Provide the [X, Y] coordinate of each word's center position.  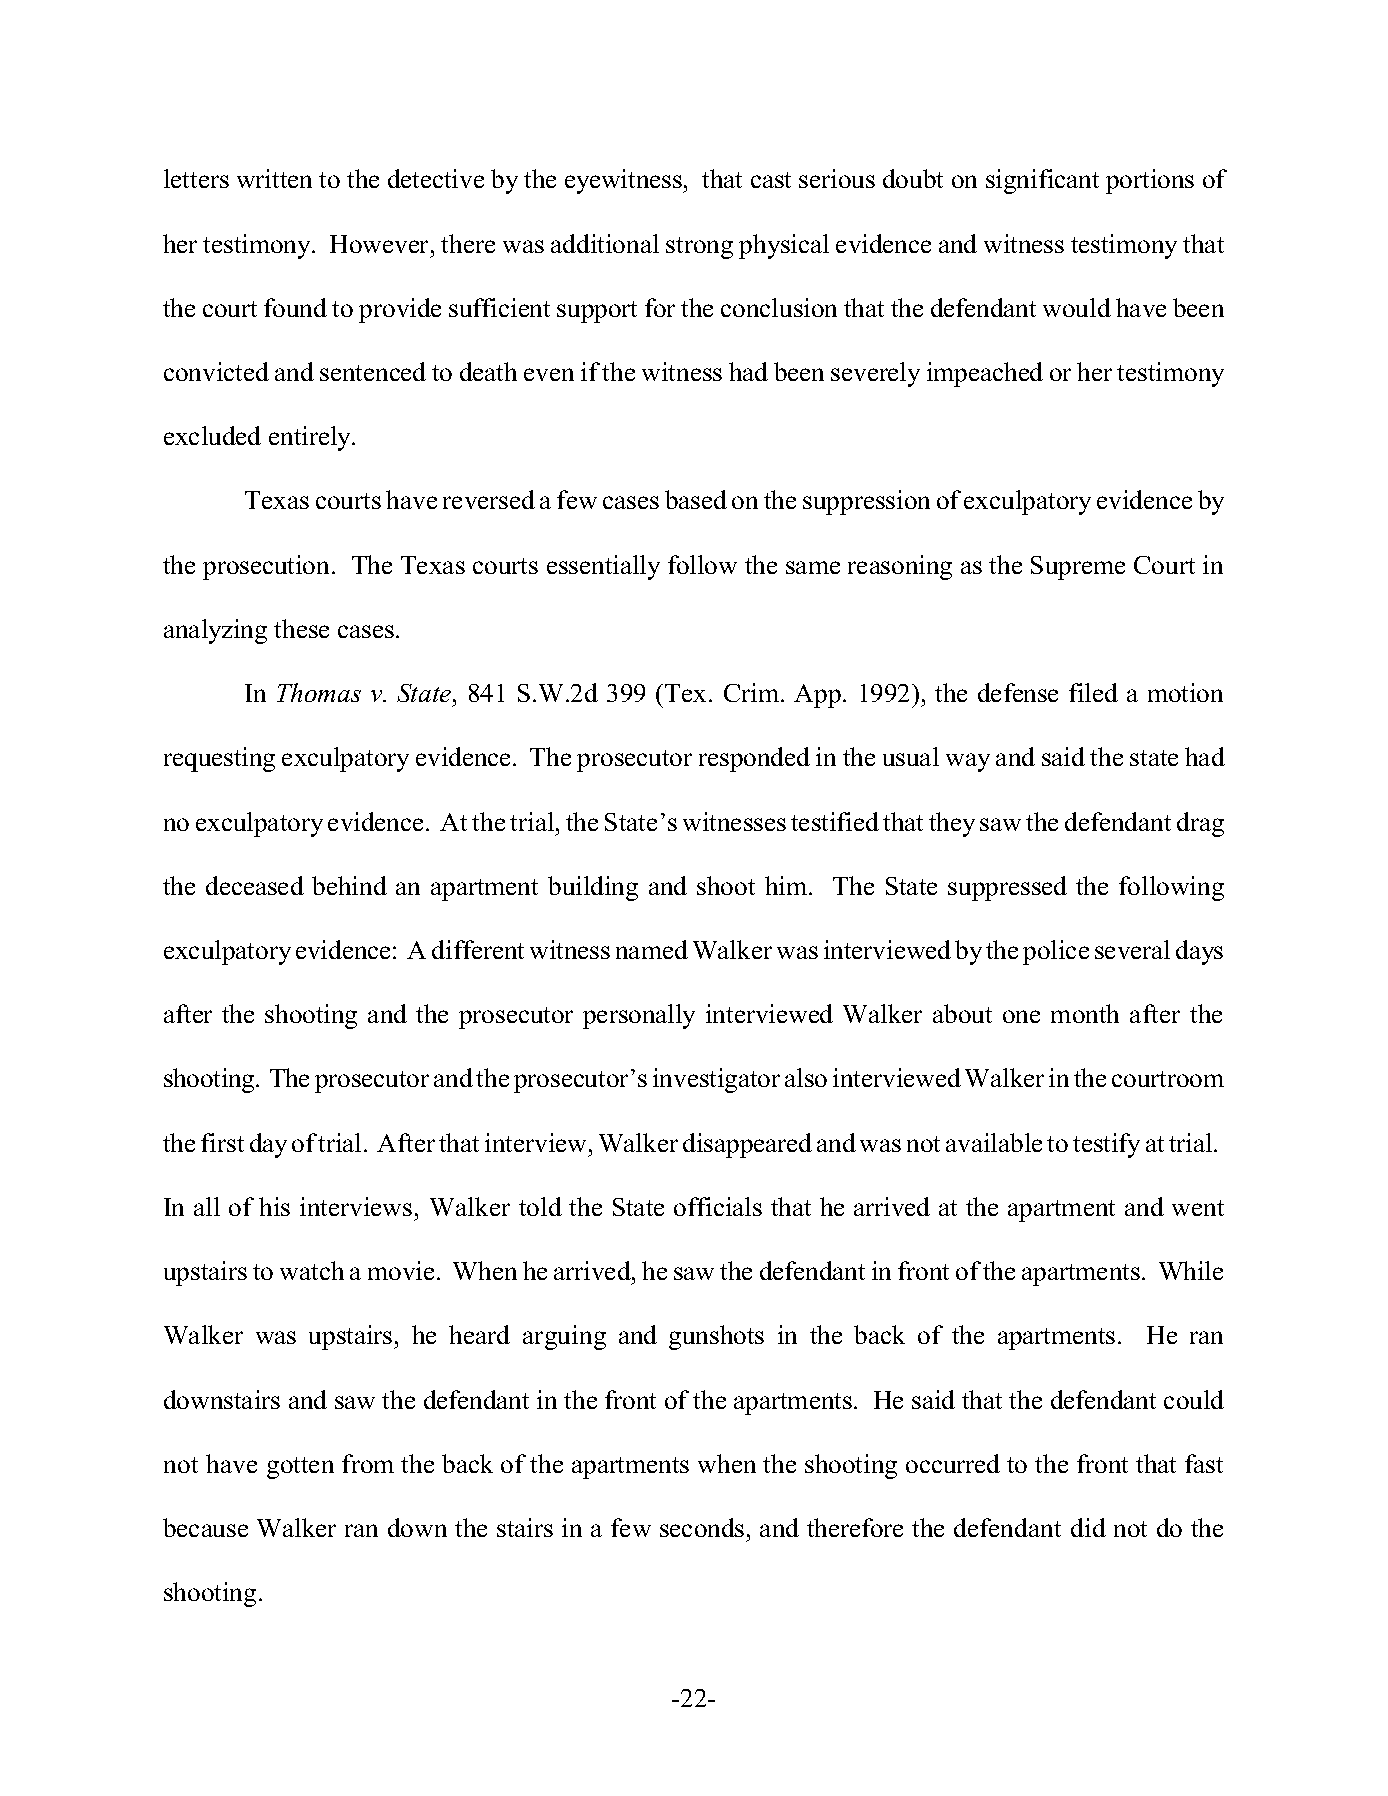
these [301, 628]
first [222, 1142]
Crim [753, 692]
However [381, 244]
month [1085, 1013]
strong [699, 248]
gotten [300, 1468]
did [1088, 1527]
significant [1042, 181]
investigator [716, 1080]
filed [1093, 692]
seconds [702, 1527]
